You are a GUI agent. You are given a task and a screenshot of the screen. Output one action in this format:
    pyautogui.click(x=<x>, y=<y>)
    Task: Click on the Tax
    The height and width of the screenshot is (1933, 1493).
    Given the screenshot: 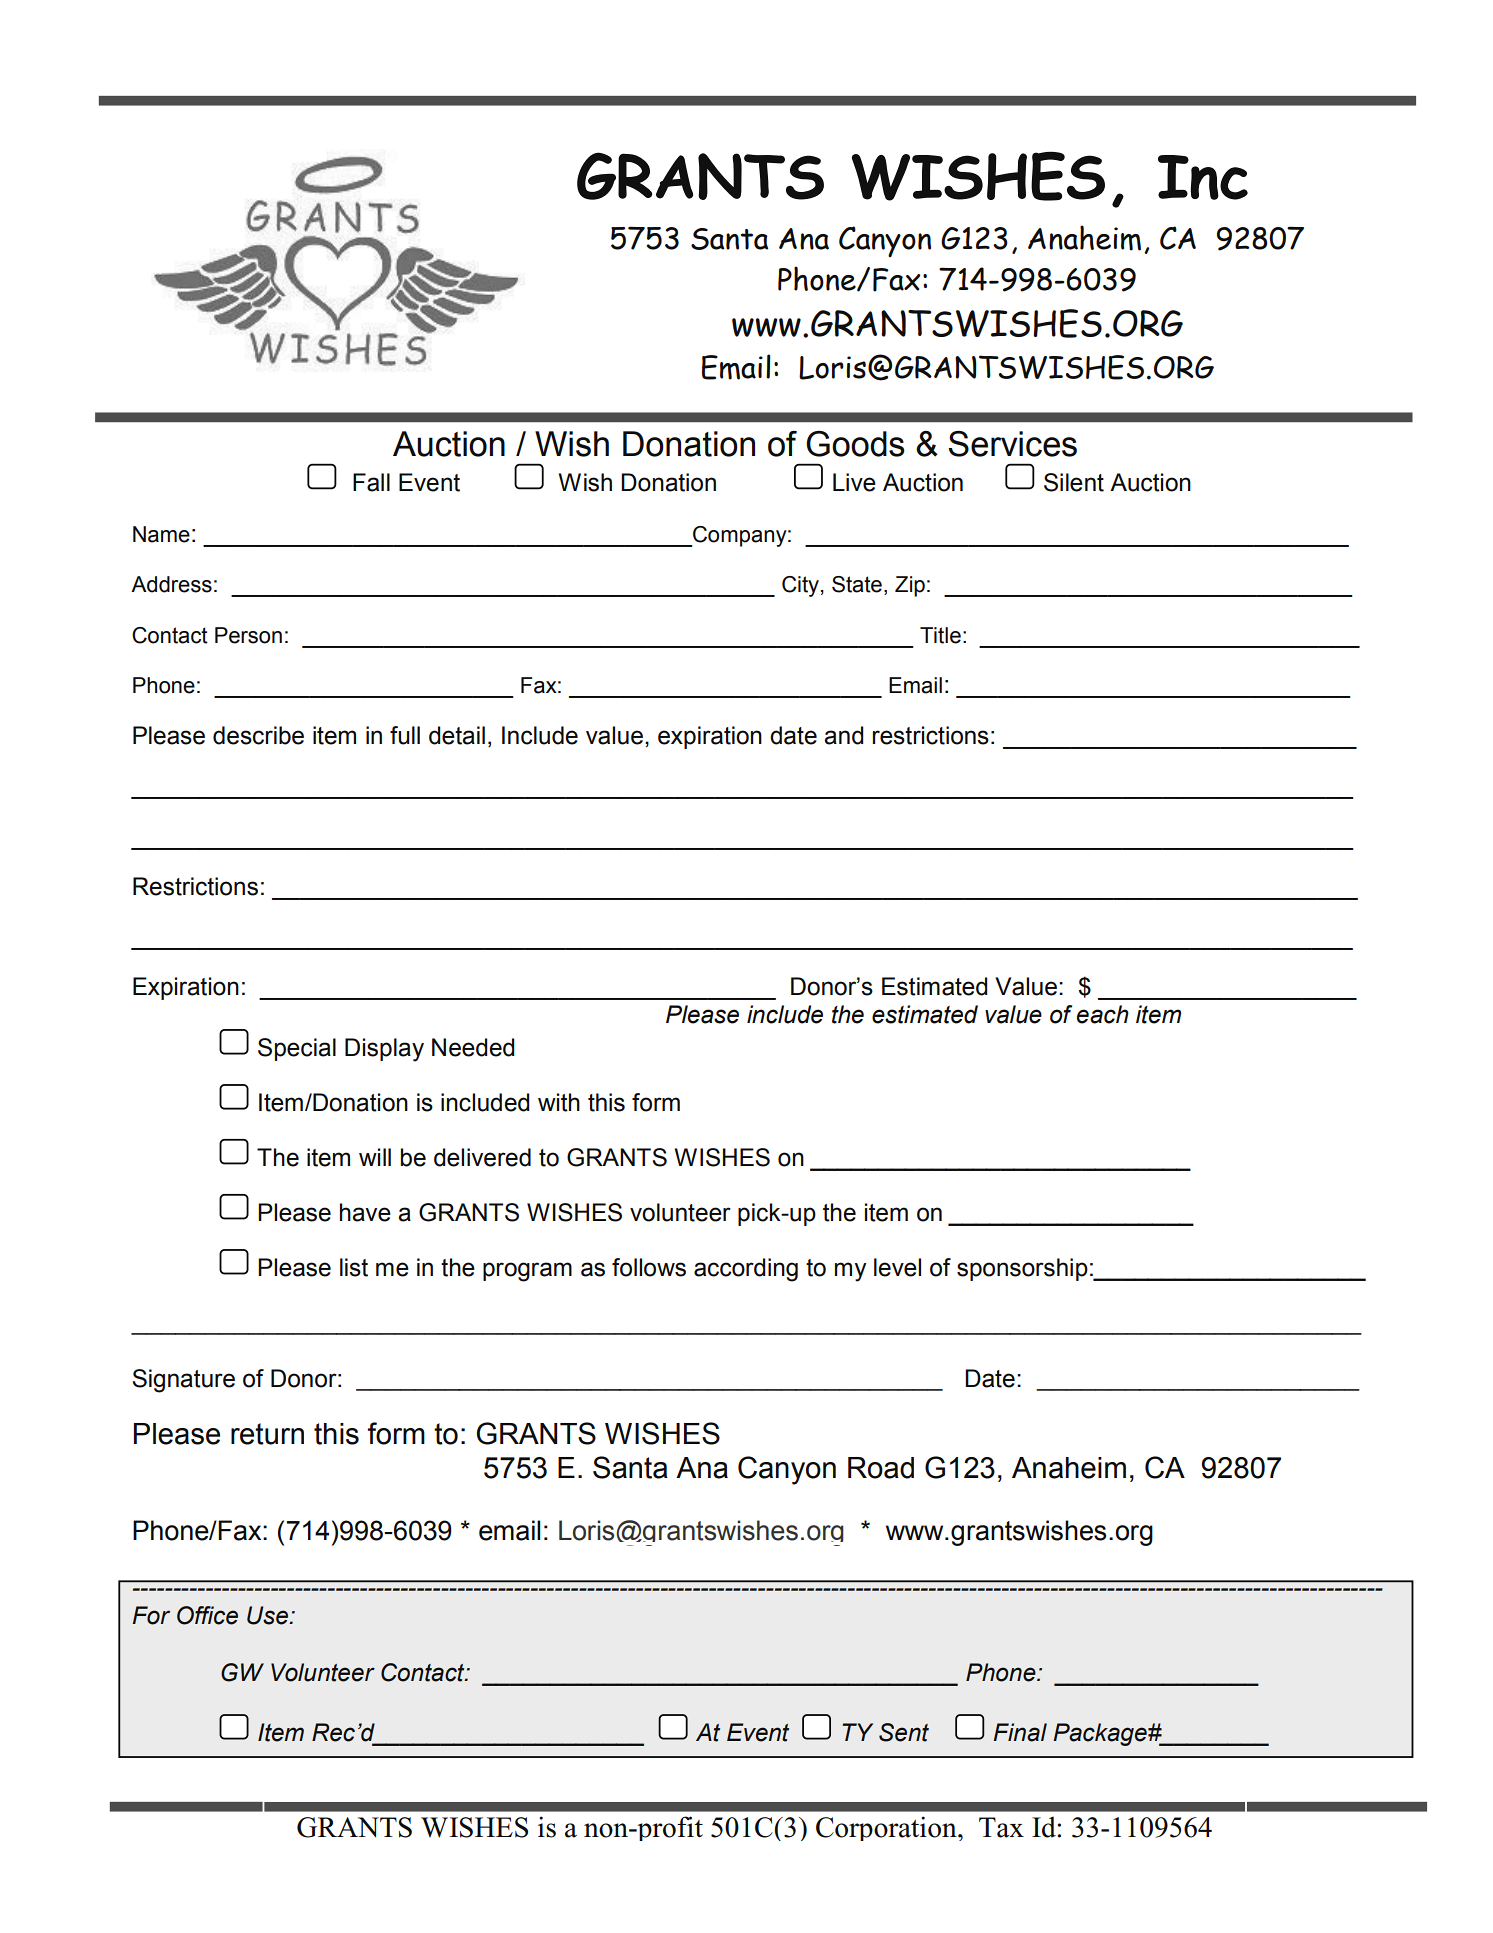 What is the action you would take?
    pyautogui.click(x=1001, y=1827)
